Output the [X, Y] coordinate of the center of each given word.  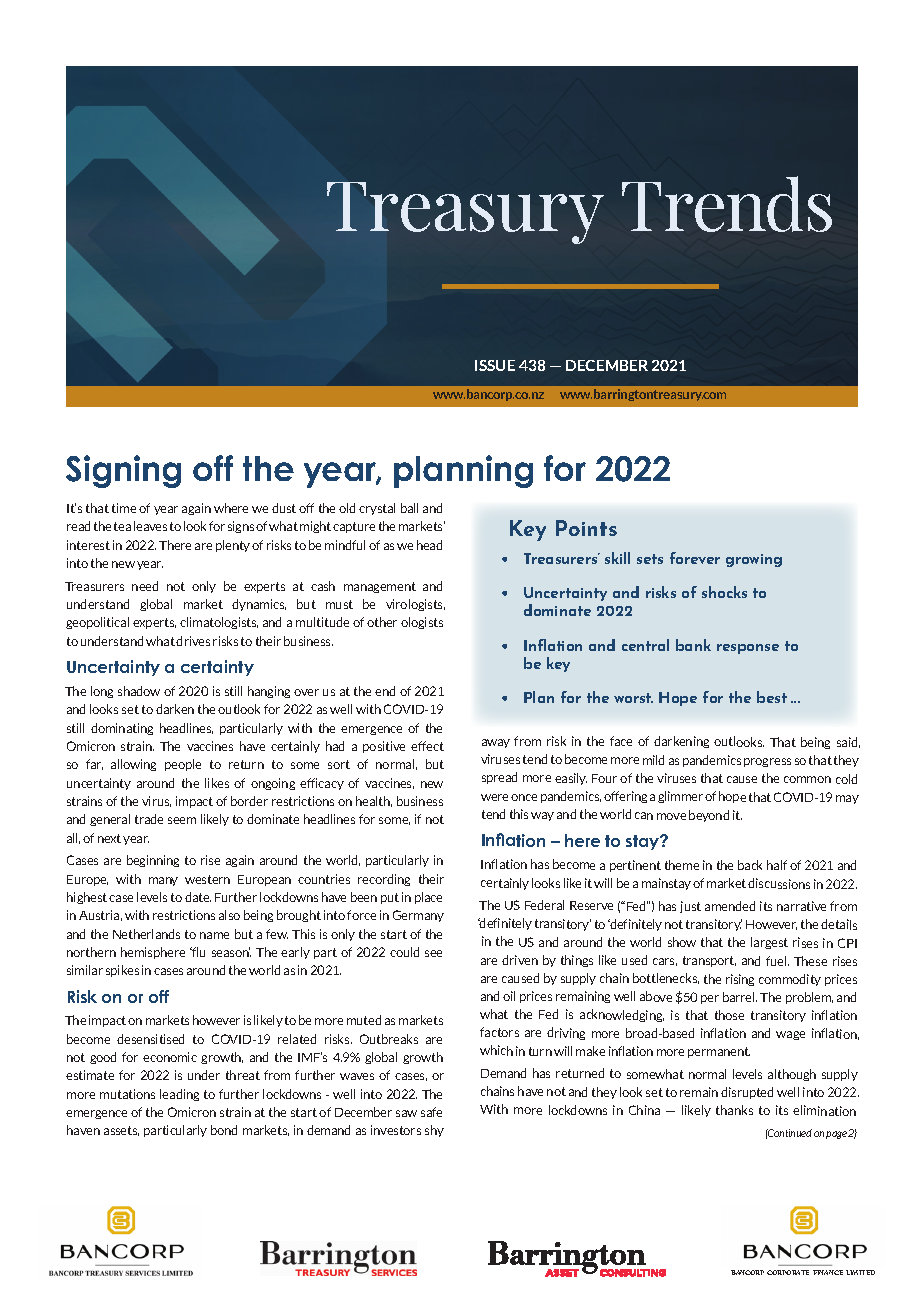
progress [767, 762]
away [496, 743]
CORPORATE [788, 1272]
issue [495, 365]
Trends [727, 204]
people [183, 765]
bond [224, 1130]
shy [434, 1131]
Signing [123, 471]
